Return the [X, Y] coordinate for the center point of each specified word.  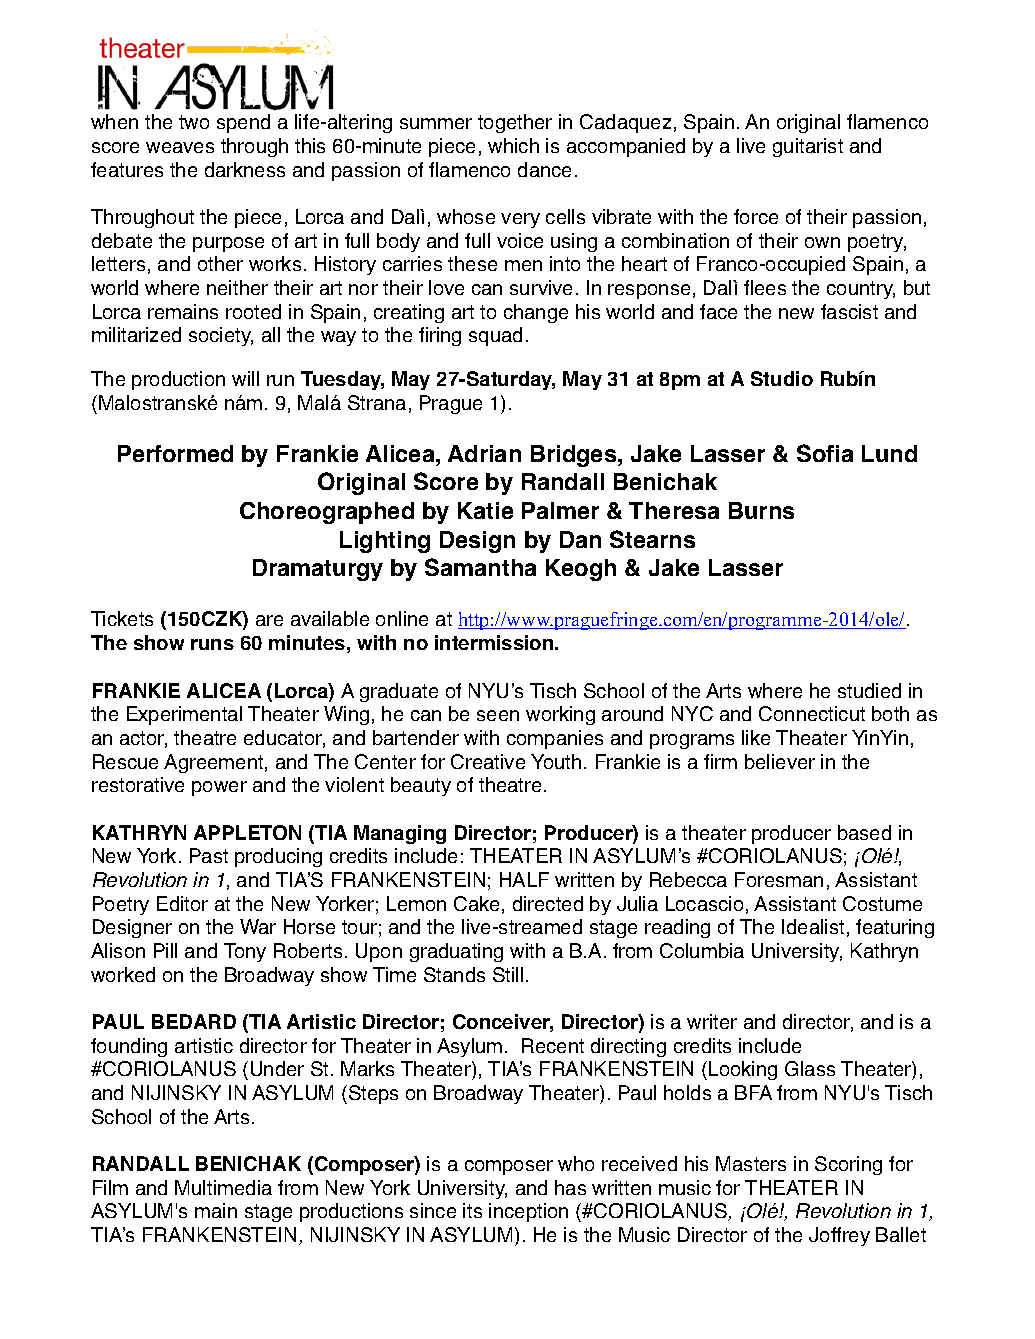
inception [528, 1212]
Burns [761, 510]
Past [209, 855]
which [513, 145]
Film [110, 1187]
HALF [524, 879]
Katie [485, 510]
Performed [175, 453]
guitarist [808, 147]
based [864, 832]
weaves [180, 147]
